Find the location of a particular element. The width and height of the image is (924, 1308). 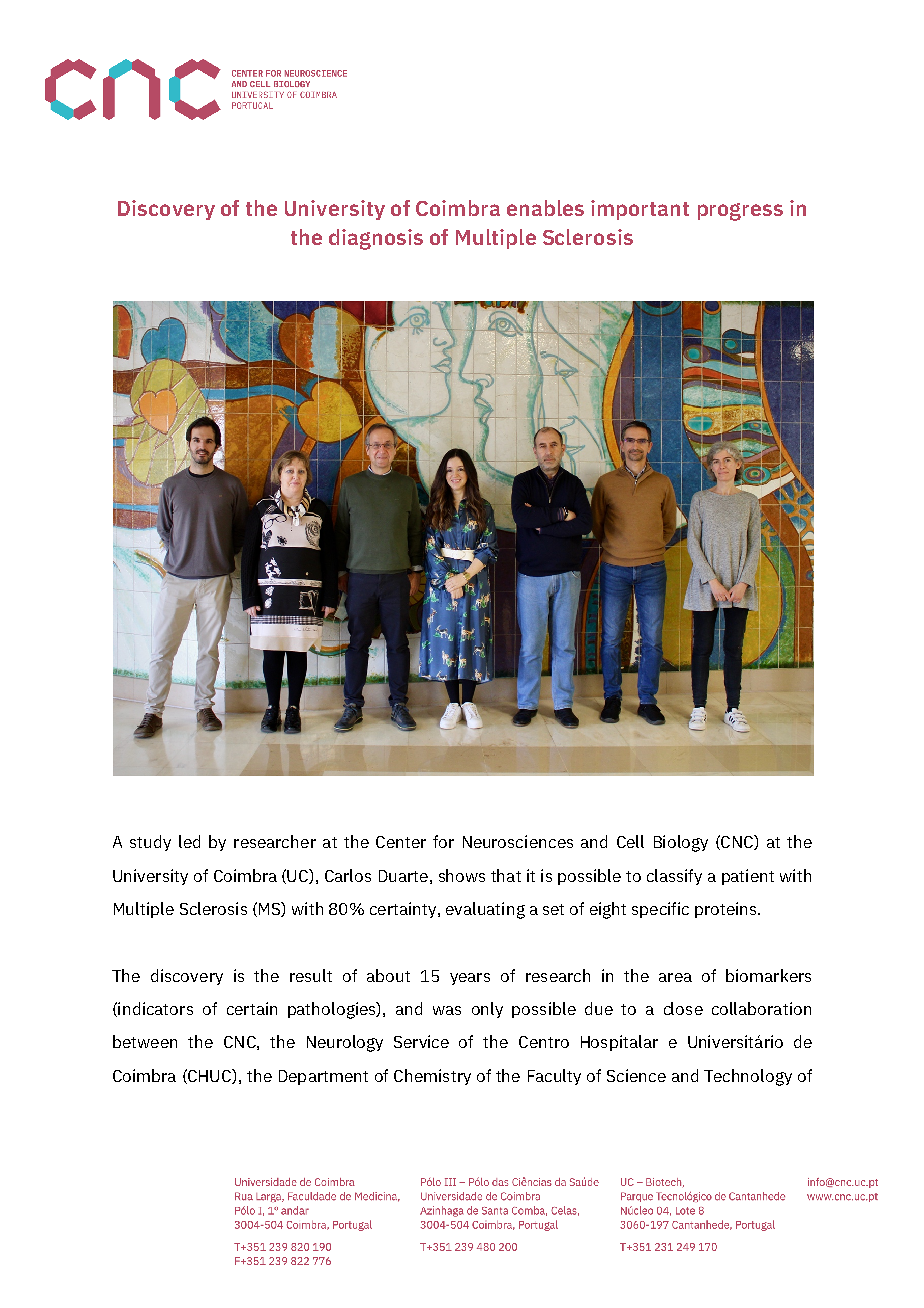

study is located at coordinates (150, 843).
